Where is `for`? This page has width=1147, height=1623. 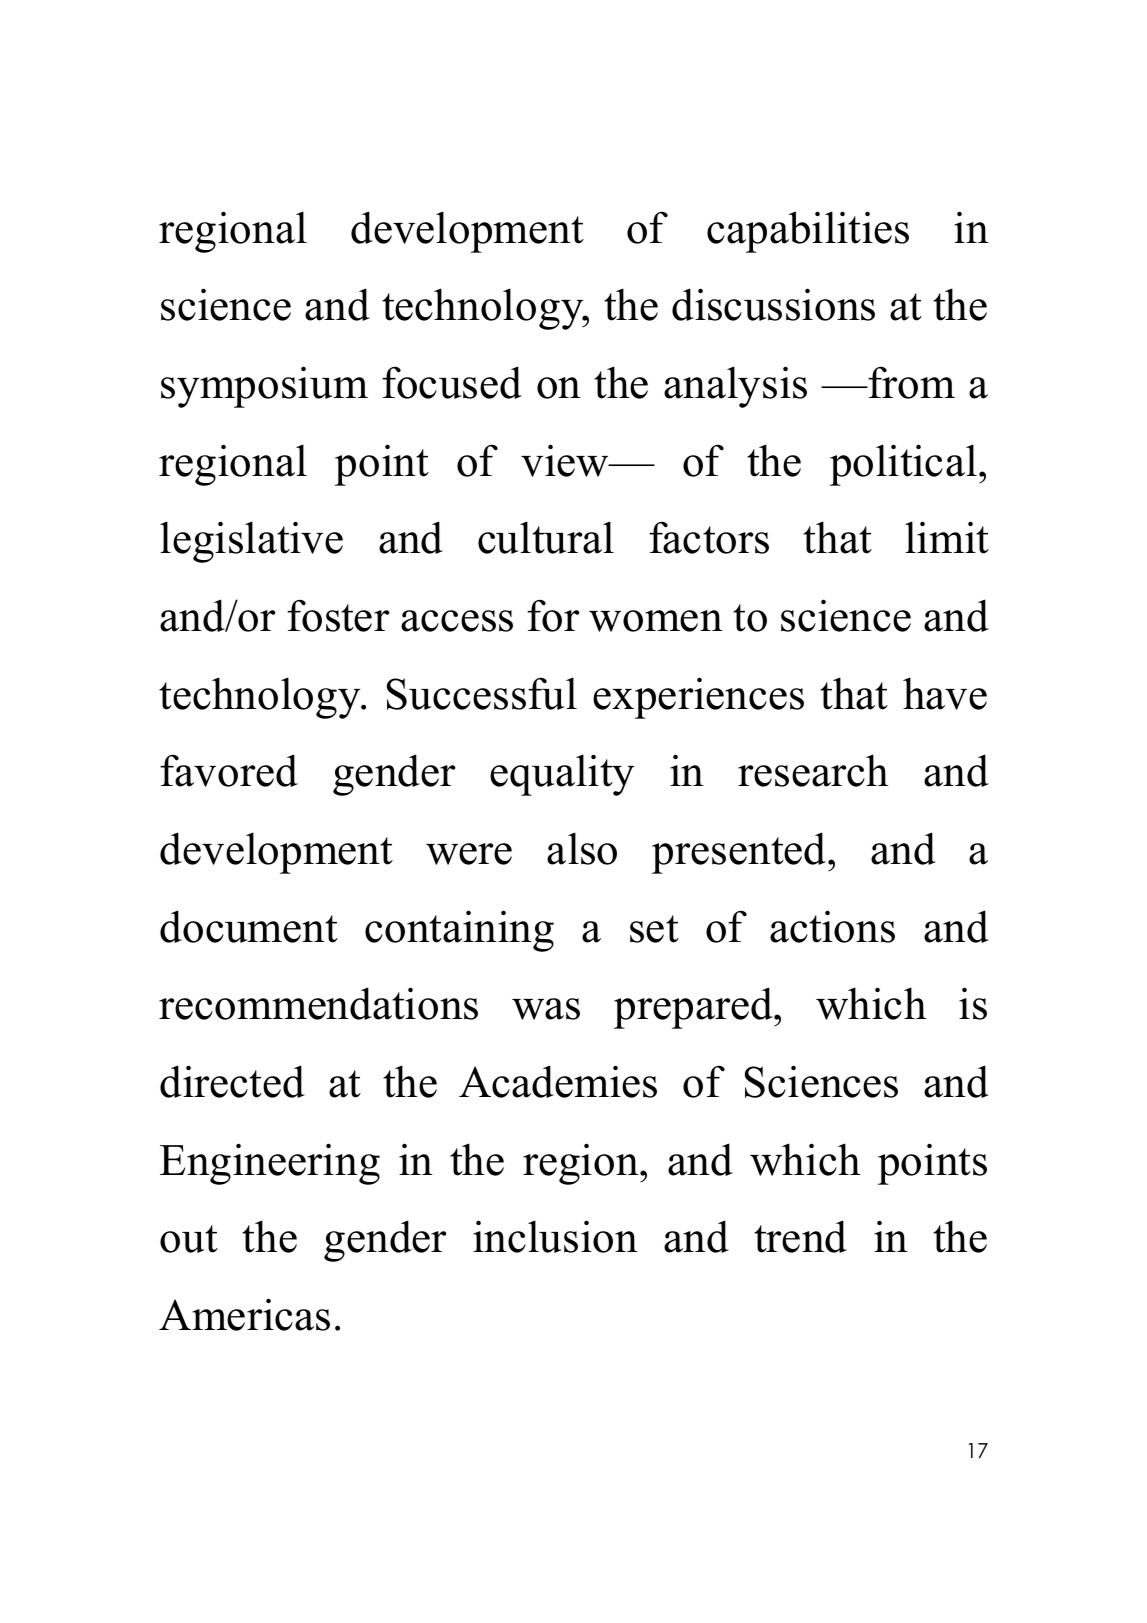
for is located at coordinates (553, 616).
